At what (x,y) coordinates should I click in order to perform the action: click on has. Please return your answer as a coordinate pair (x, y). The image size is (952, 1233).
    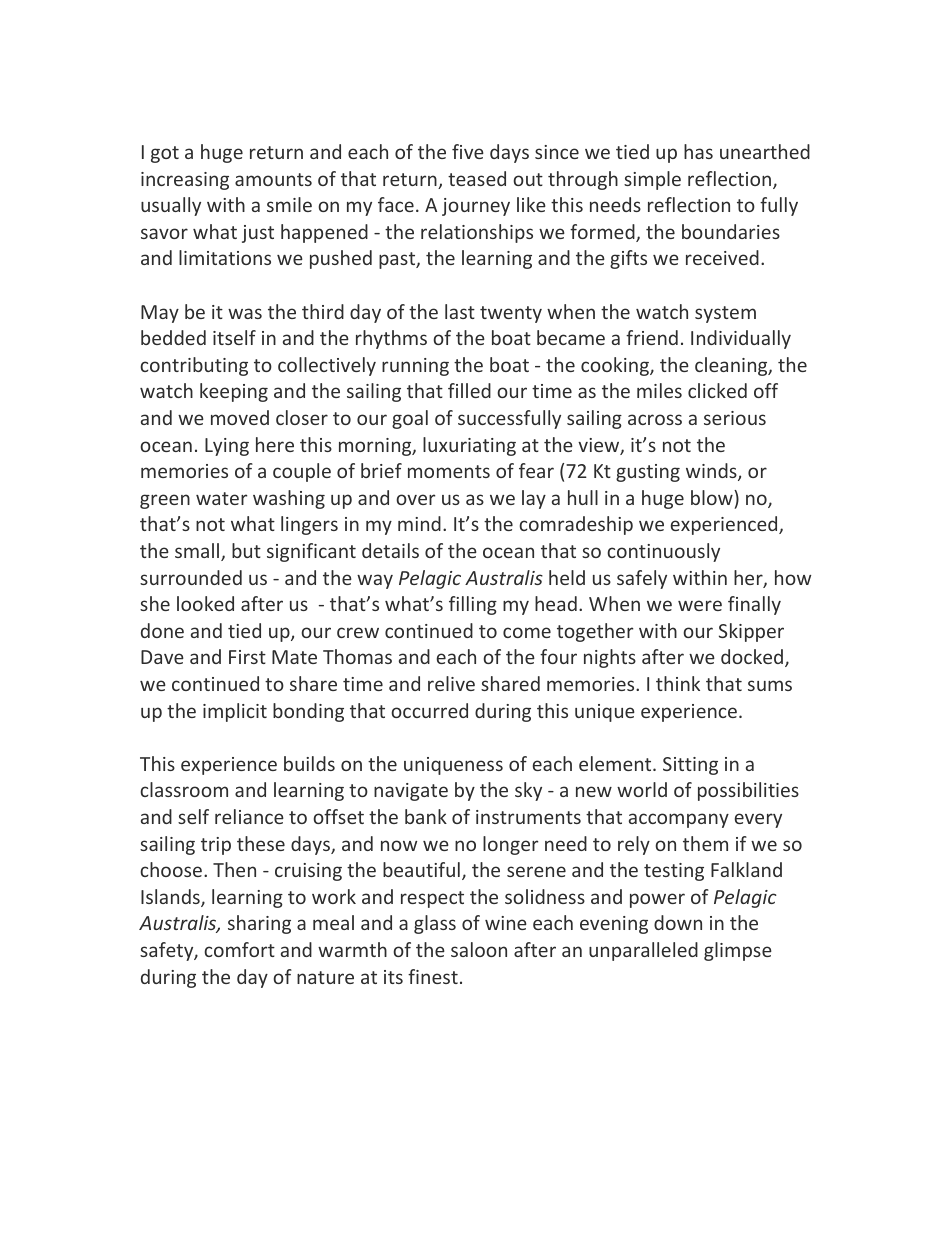
    Looking at the image, I should click on (698, 151).
